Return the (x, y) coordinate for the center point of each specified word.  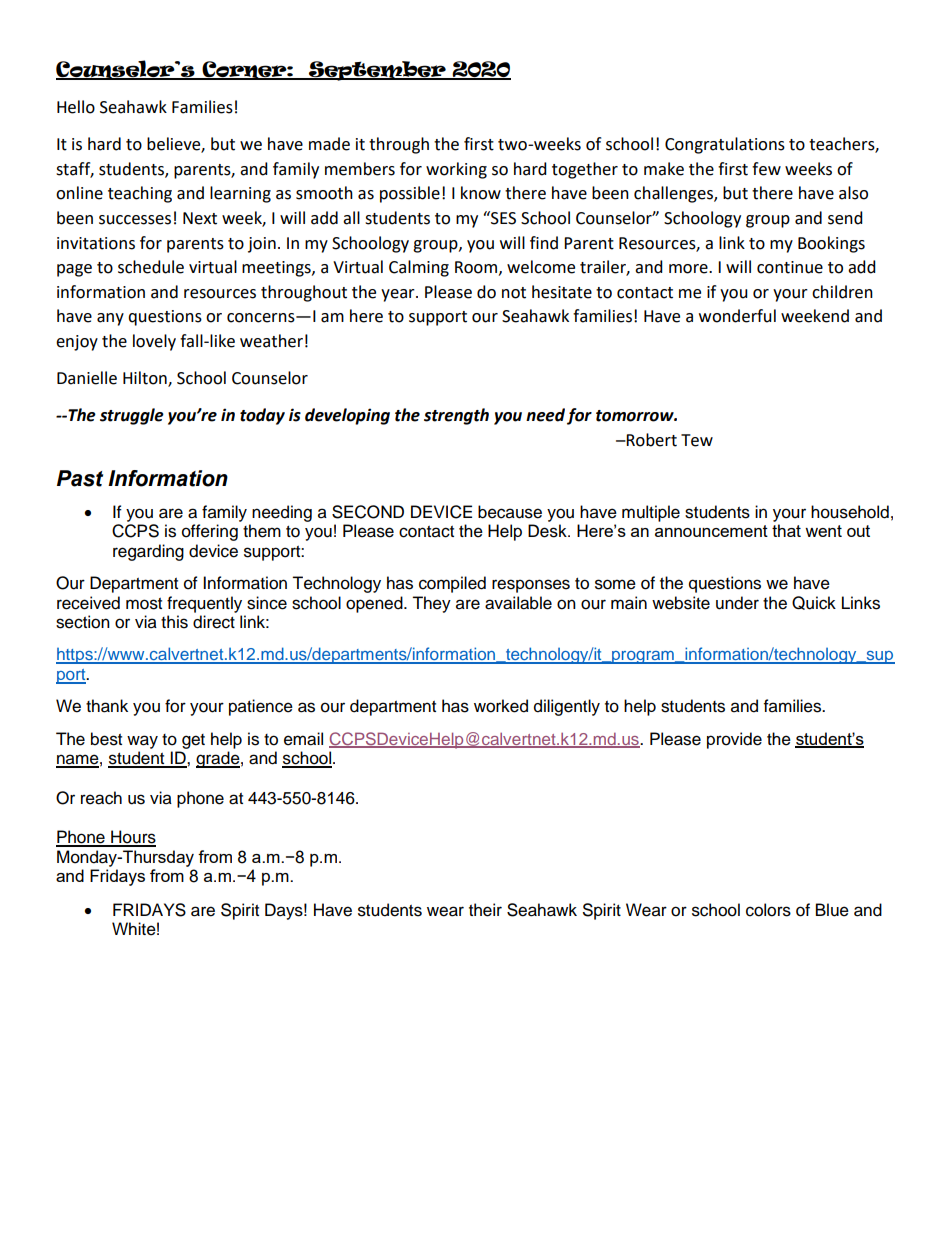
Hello (76, 107)
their (485, 910)
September (377, 71)
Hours (132, 838)
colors (768, 910)
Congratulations (725, 145)
